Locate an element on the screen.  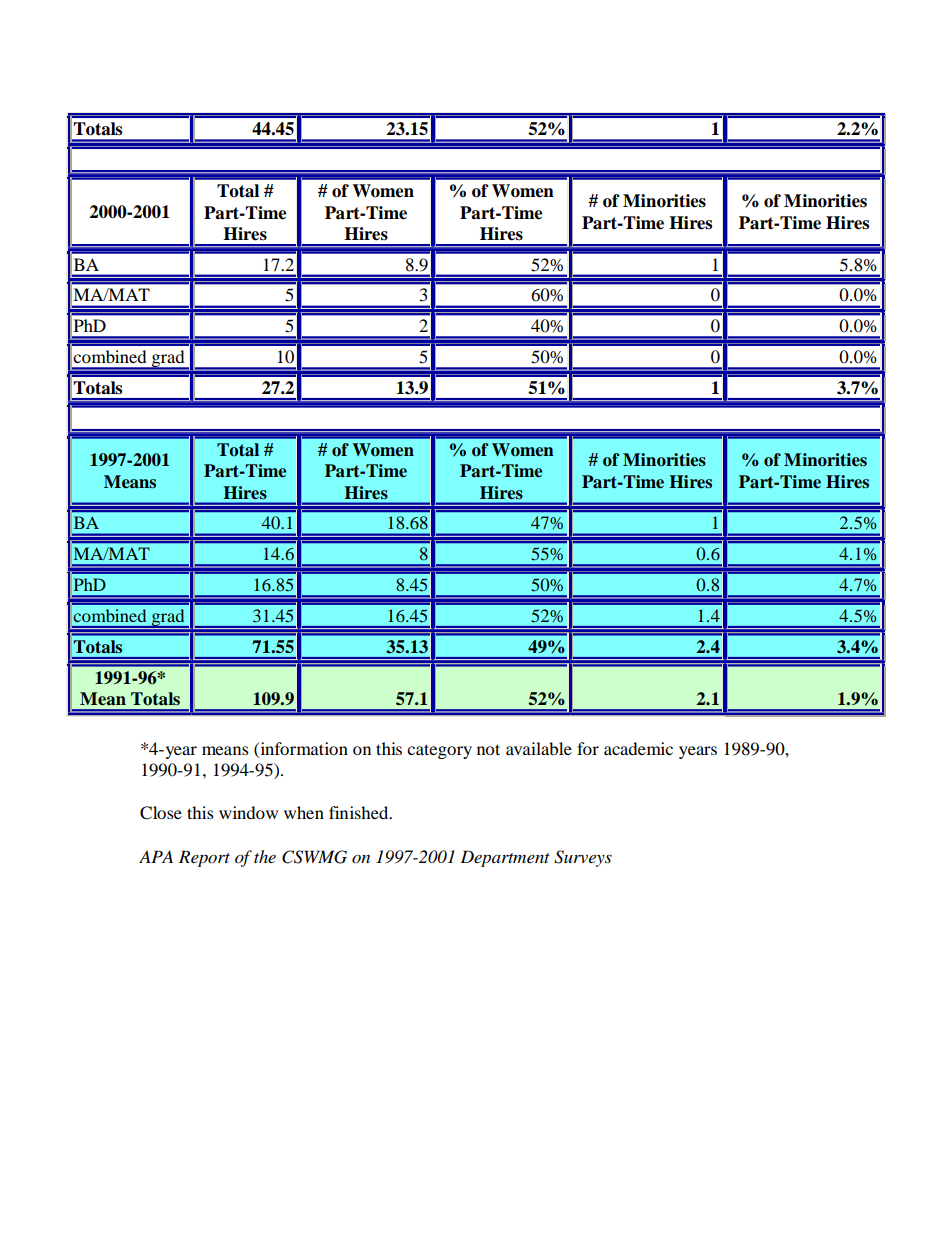
Close is located at coordinates (161, 813).
